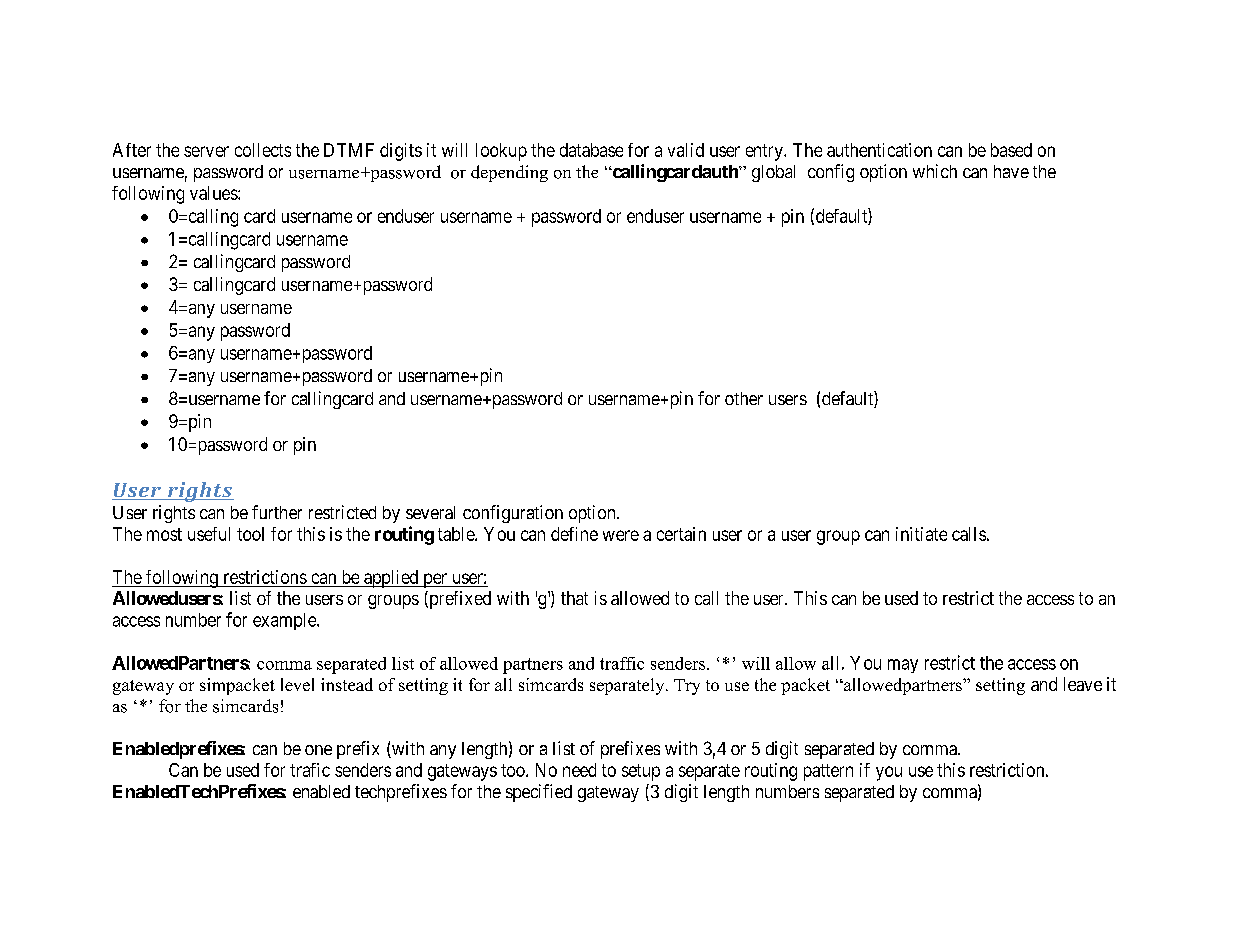 The image size is (1233, 952). What do you see at coordinates (574, 534) in the screenshot?
I see `define` at bounding box center [574, 534].
